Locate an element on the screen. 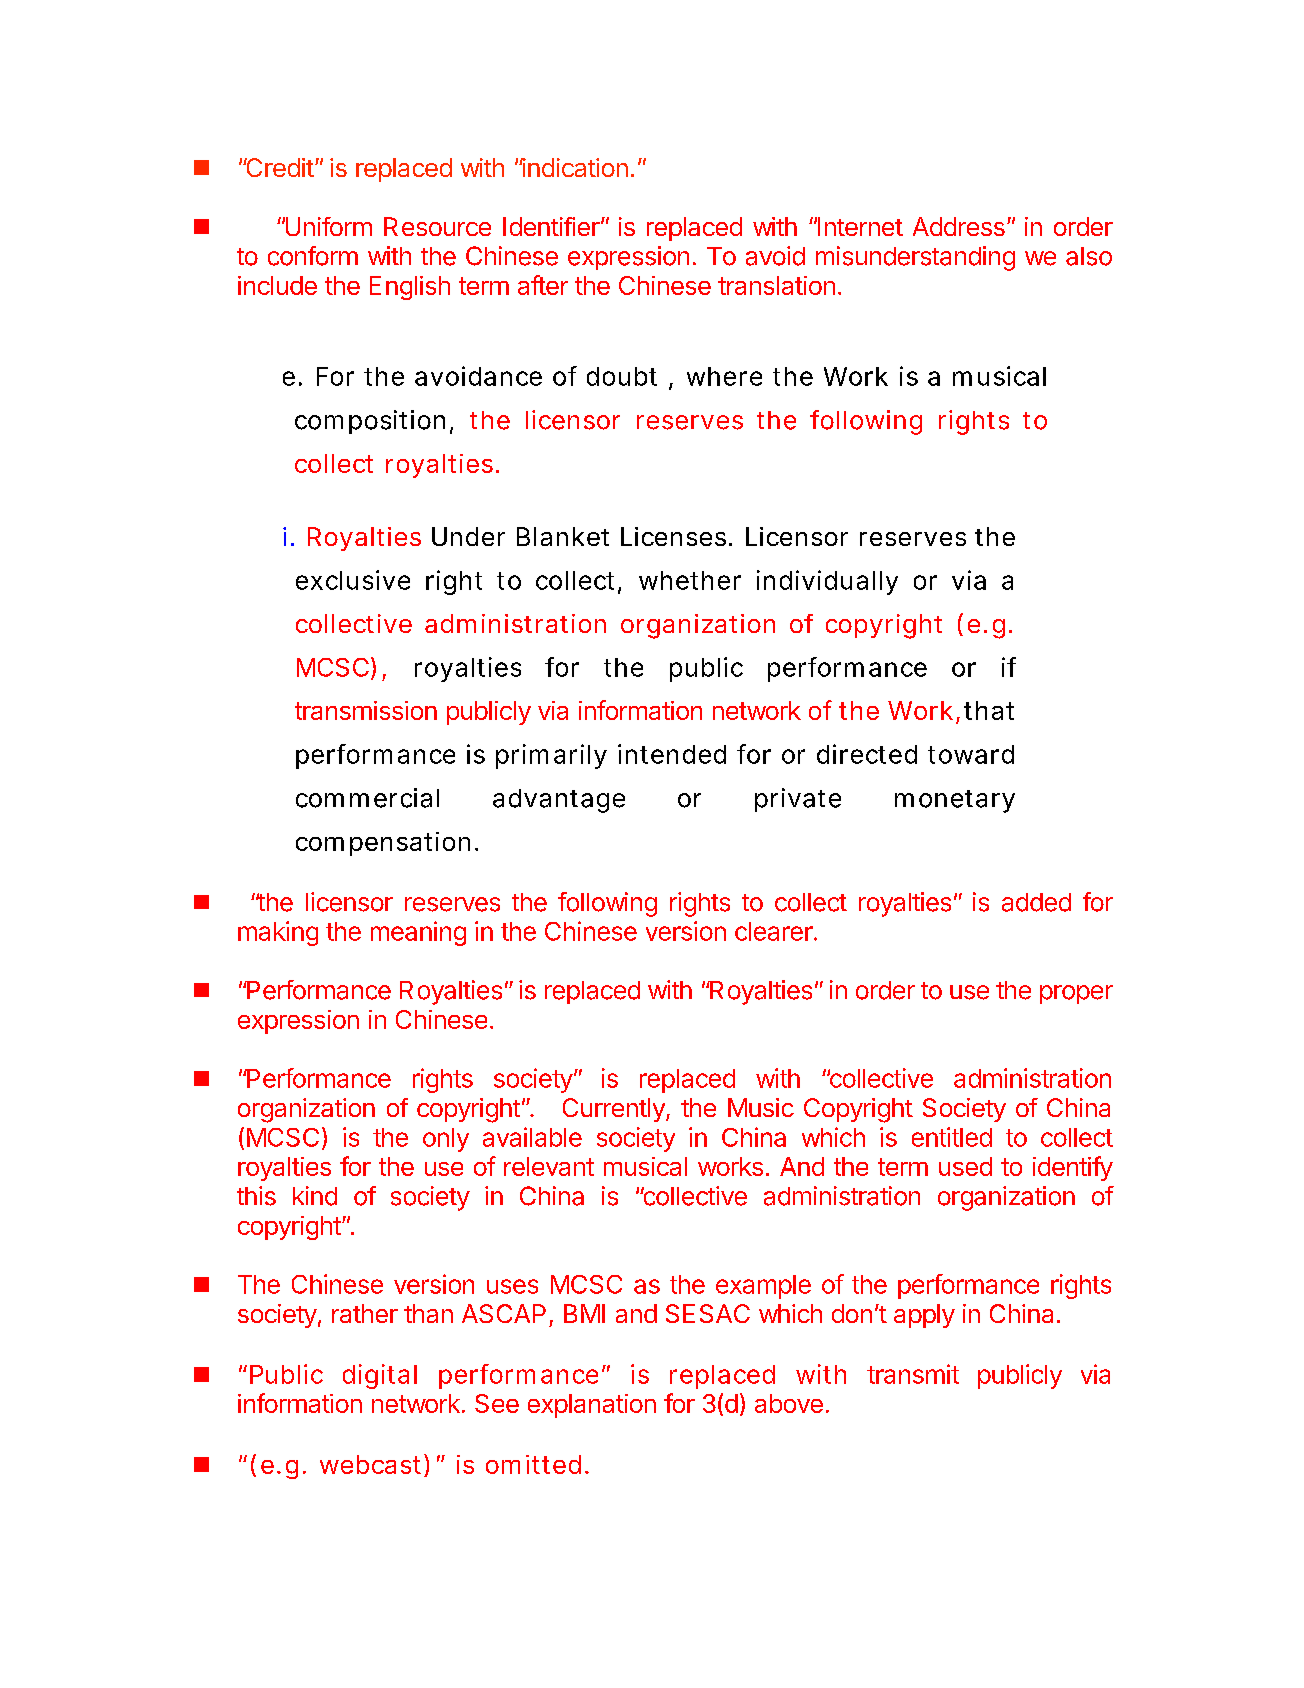 The height and width of the screenshot is (1688, 1304). explanation is located at coordinates (592, 1406).
